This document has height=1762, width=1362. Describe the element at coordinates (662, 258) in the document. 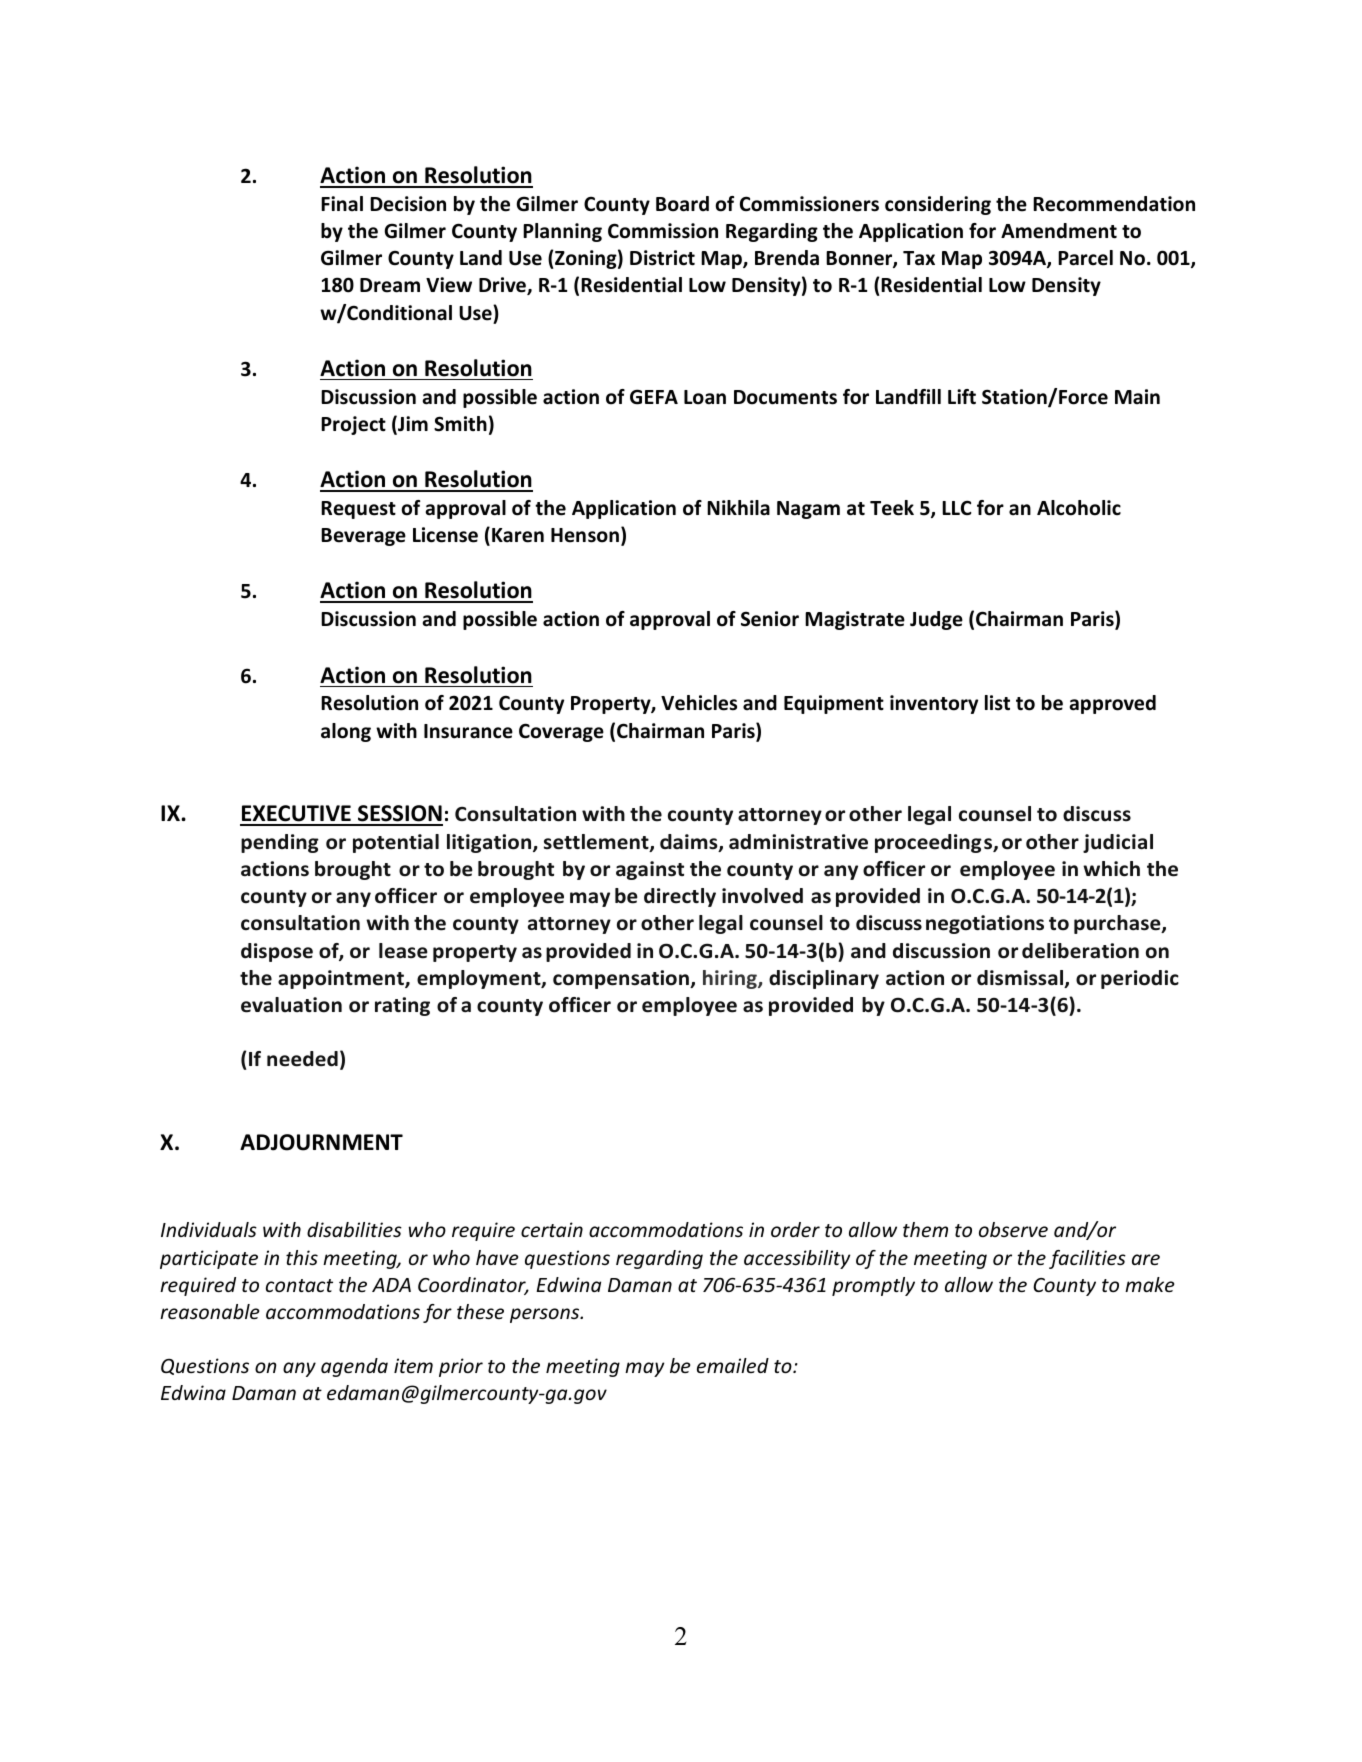

I see `District` at that location.
